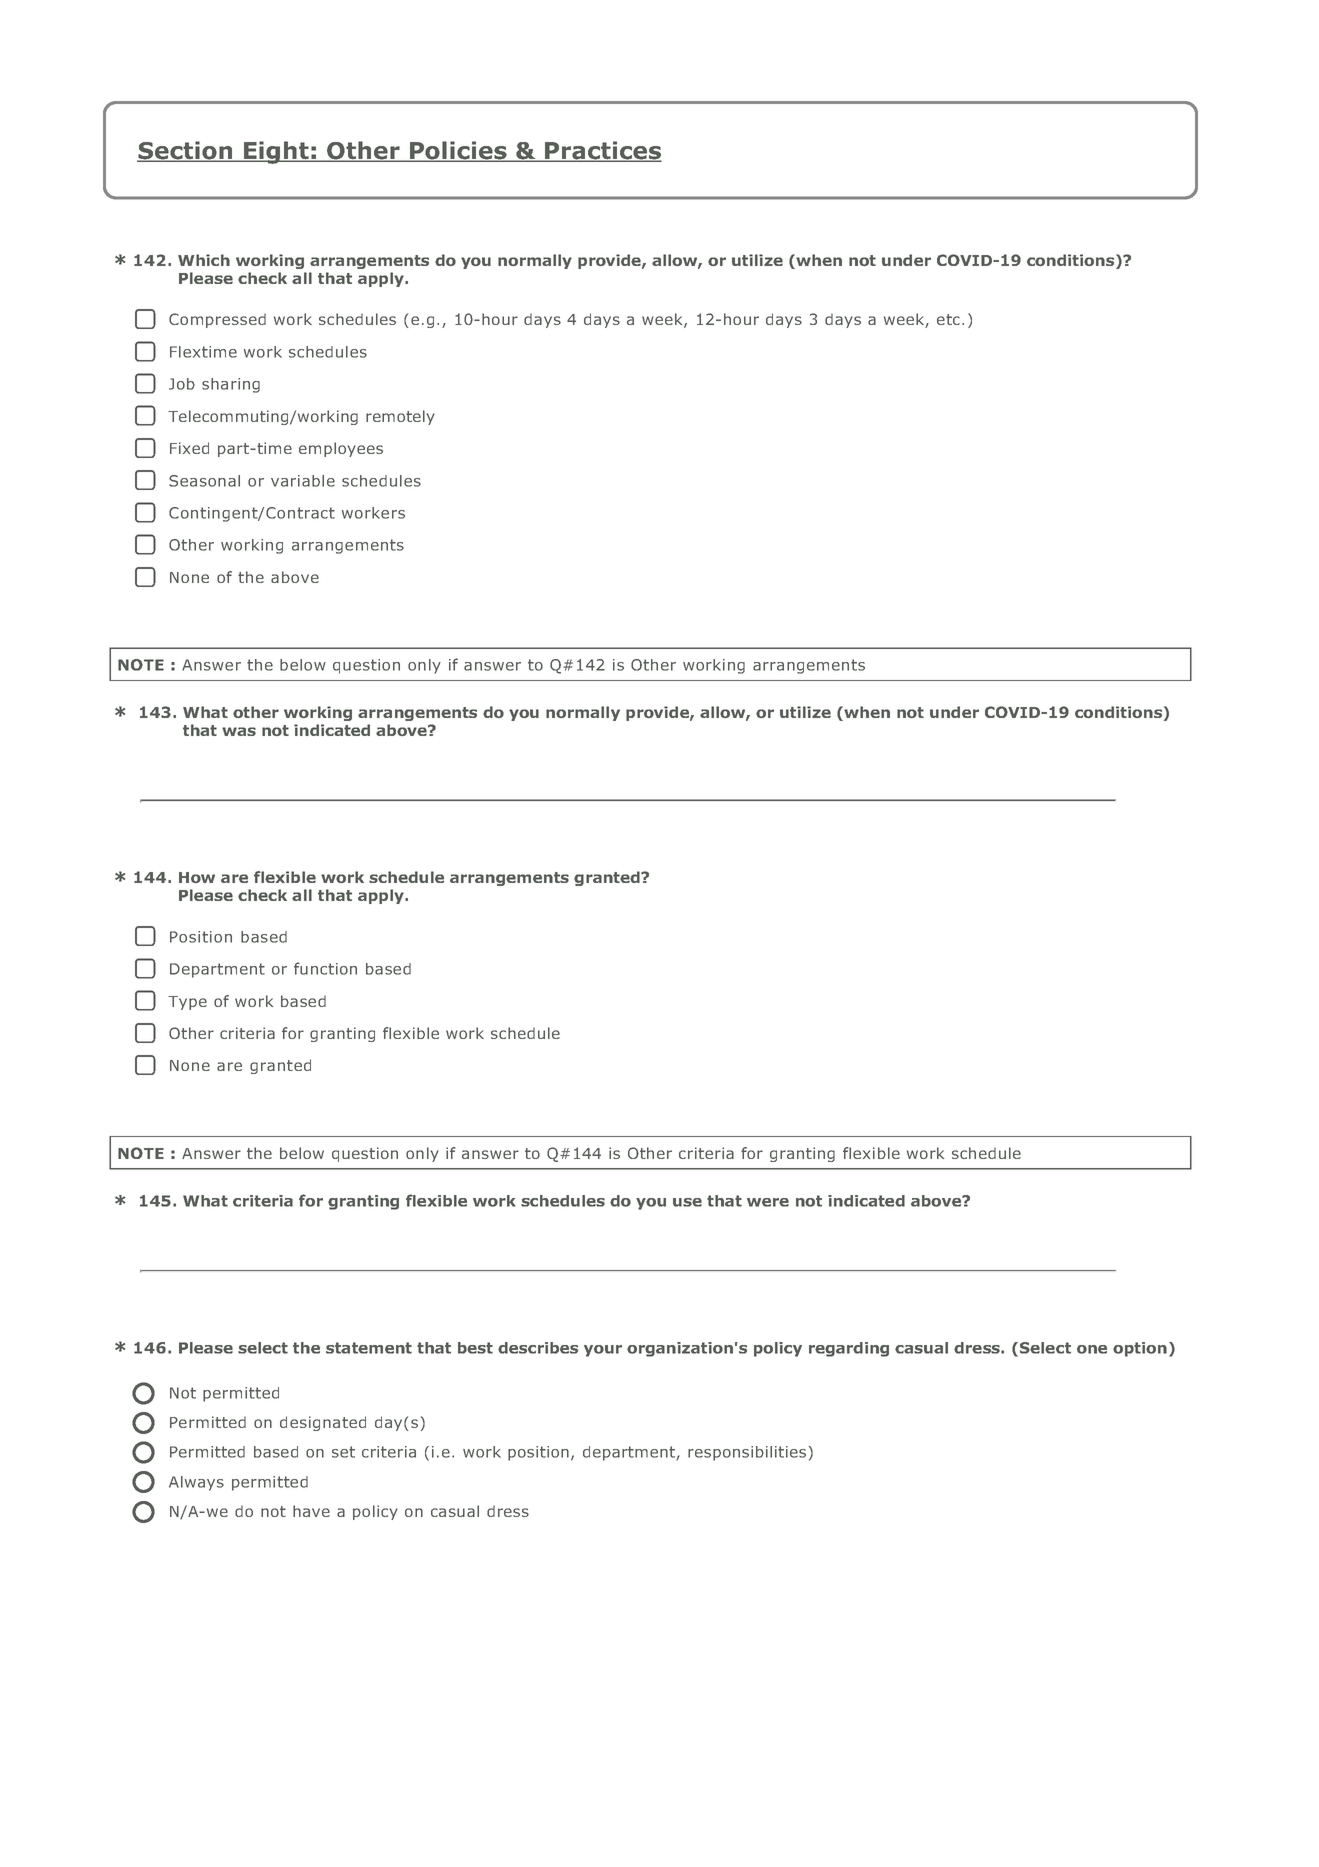  I want to click on responsibilities, so click(747, 1453).
